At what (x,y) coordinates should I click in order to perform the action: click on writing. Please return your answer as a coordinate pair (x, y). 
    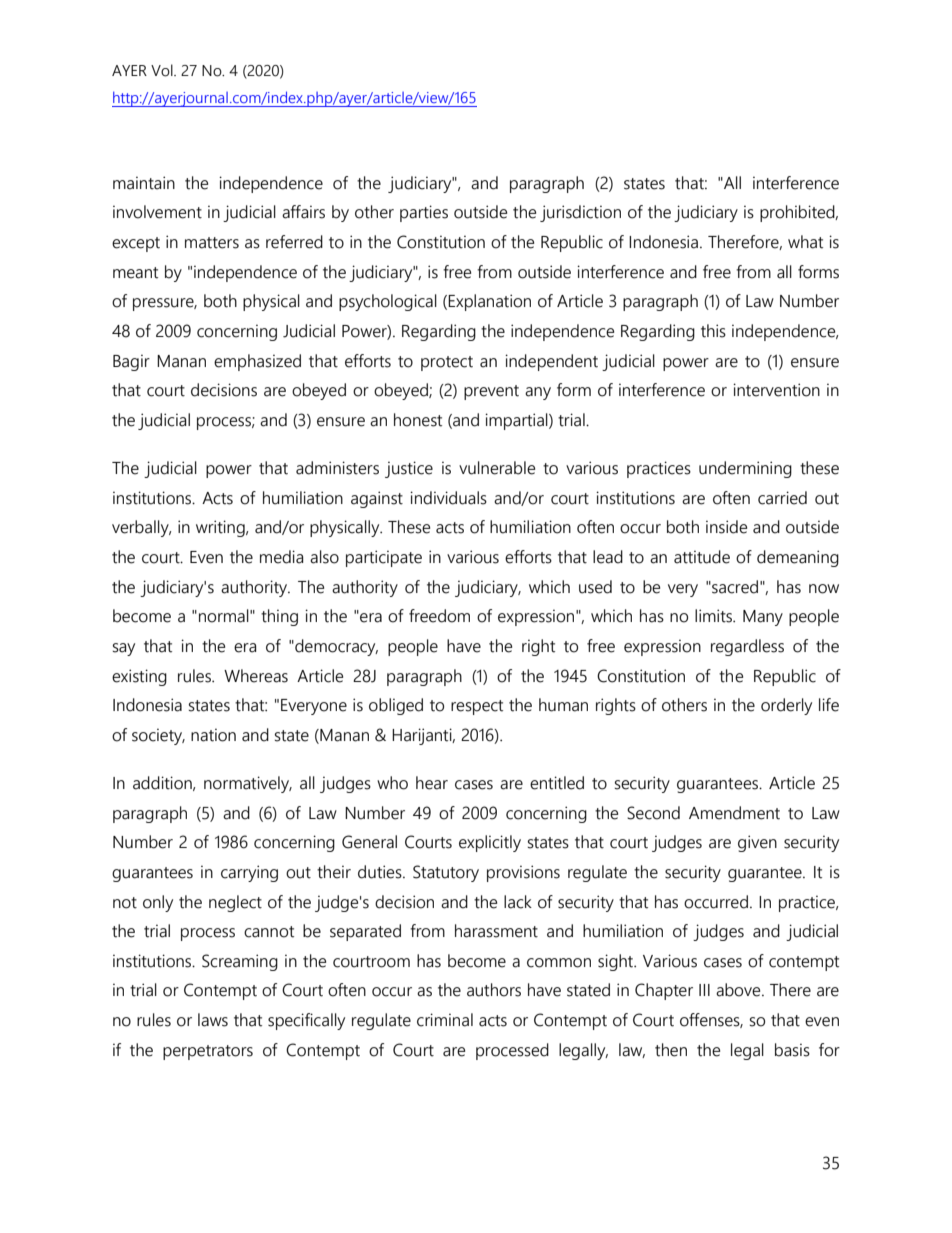
    Looking at the image, I should click on (221, 528).
